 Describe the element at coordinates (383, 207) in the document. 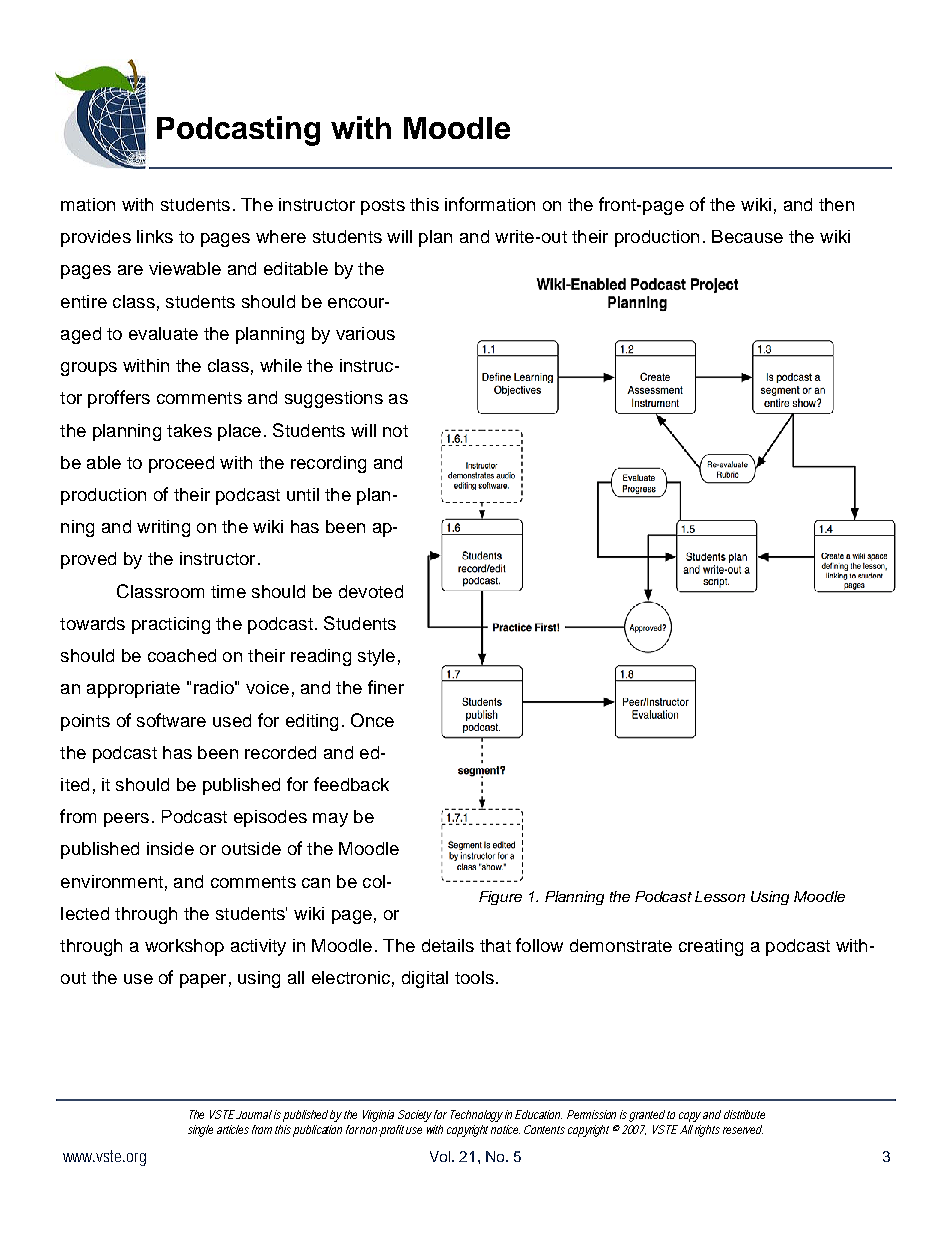

I see `posts` at that location.
